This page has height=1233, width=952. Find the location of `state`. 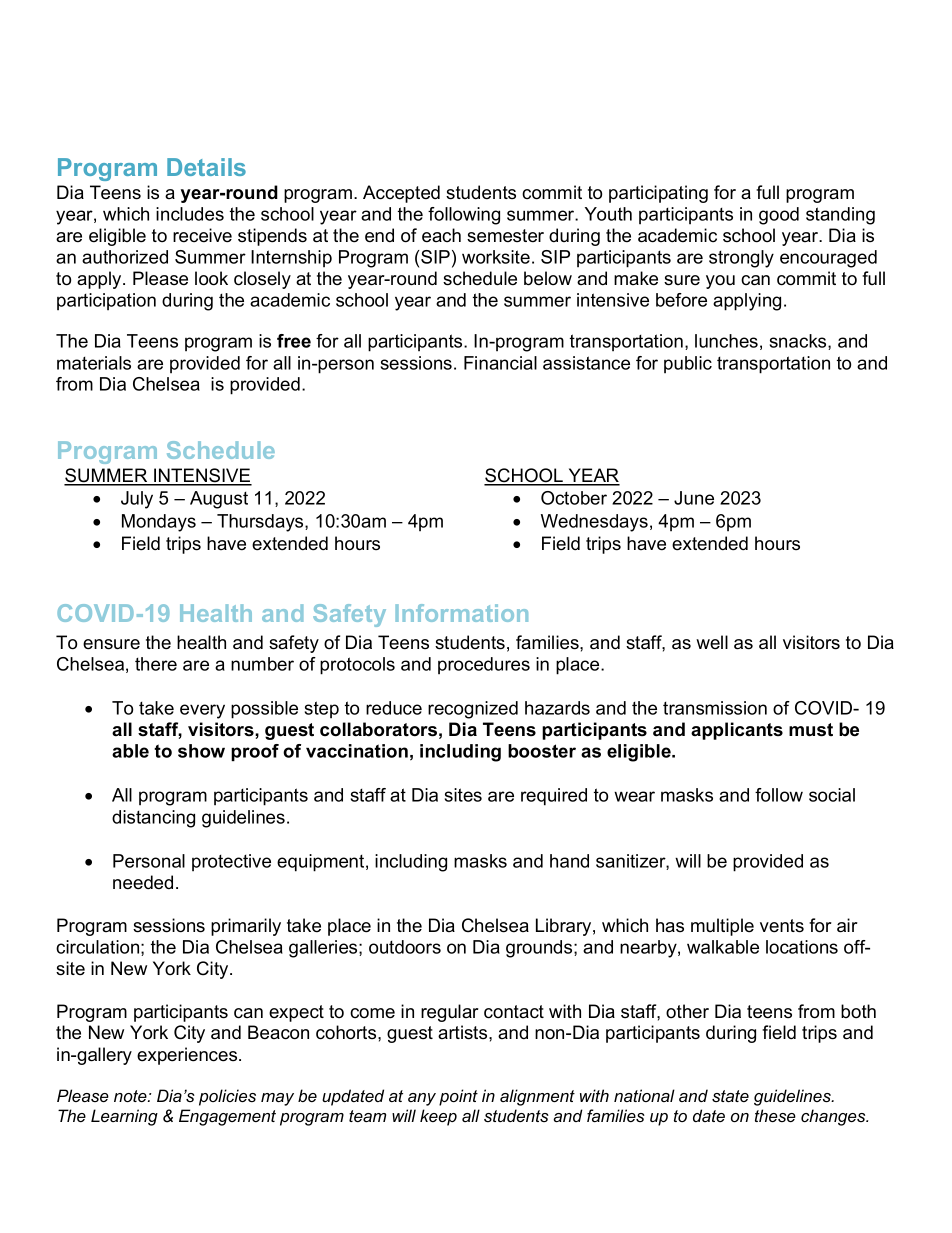

state is located at coordinates (730, 1096).
